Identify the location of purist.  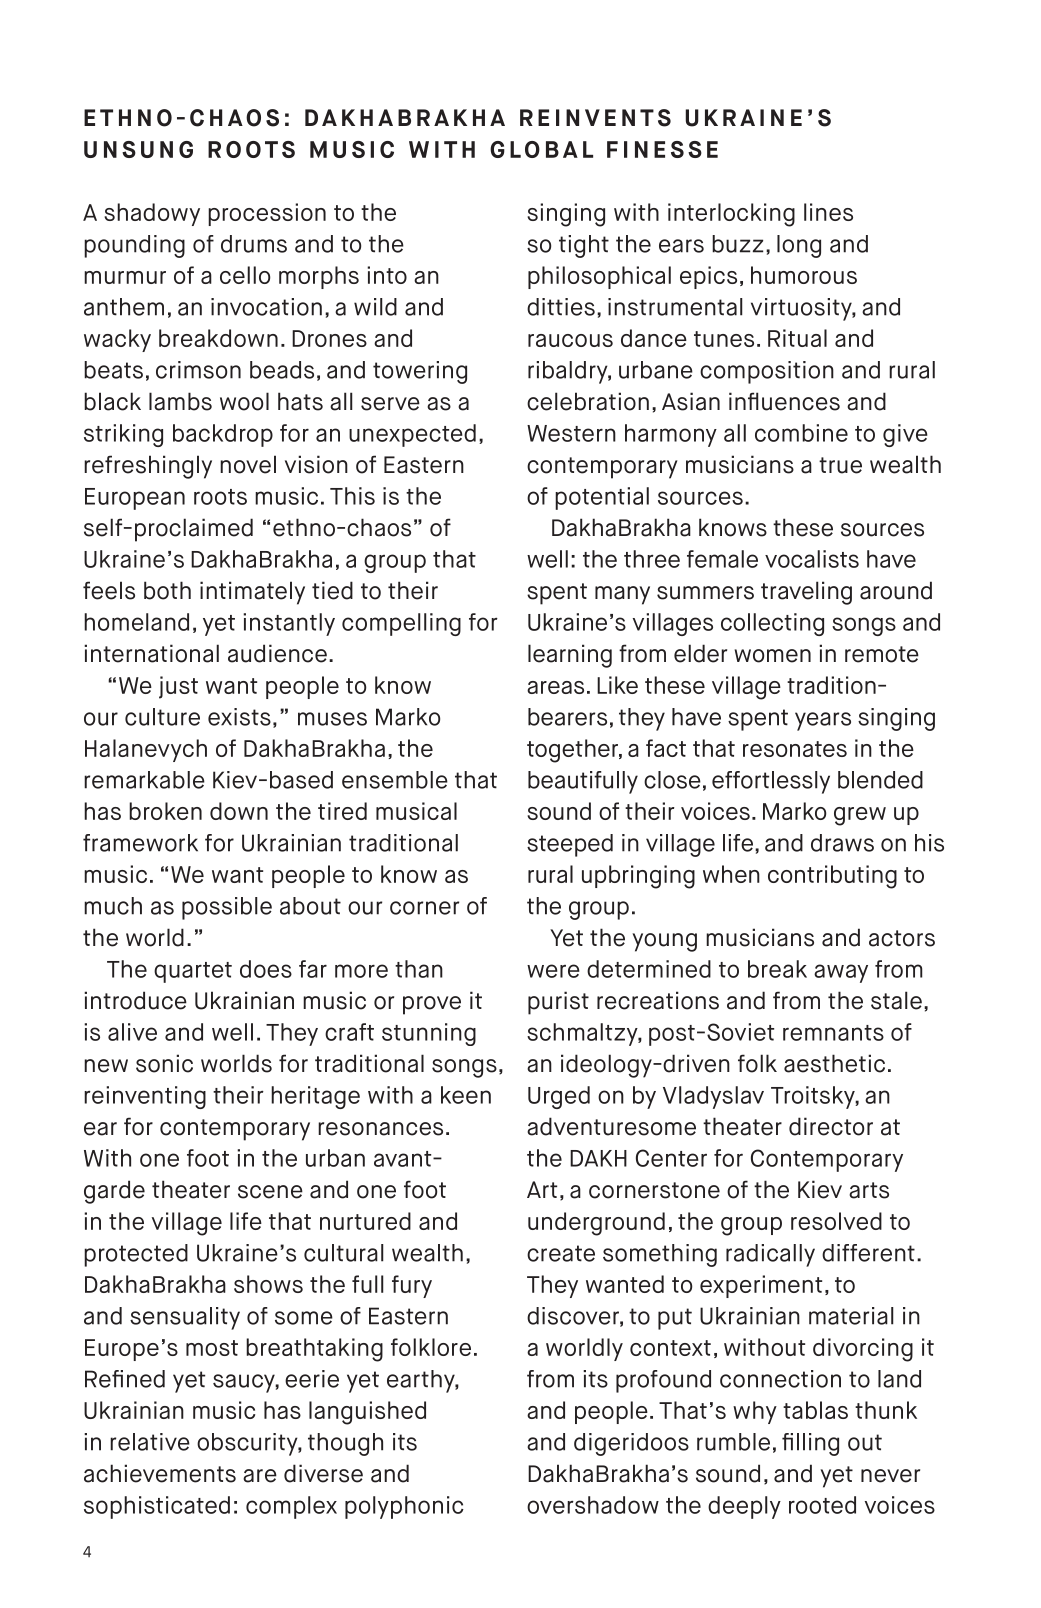
(558, 1003).
